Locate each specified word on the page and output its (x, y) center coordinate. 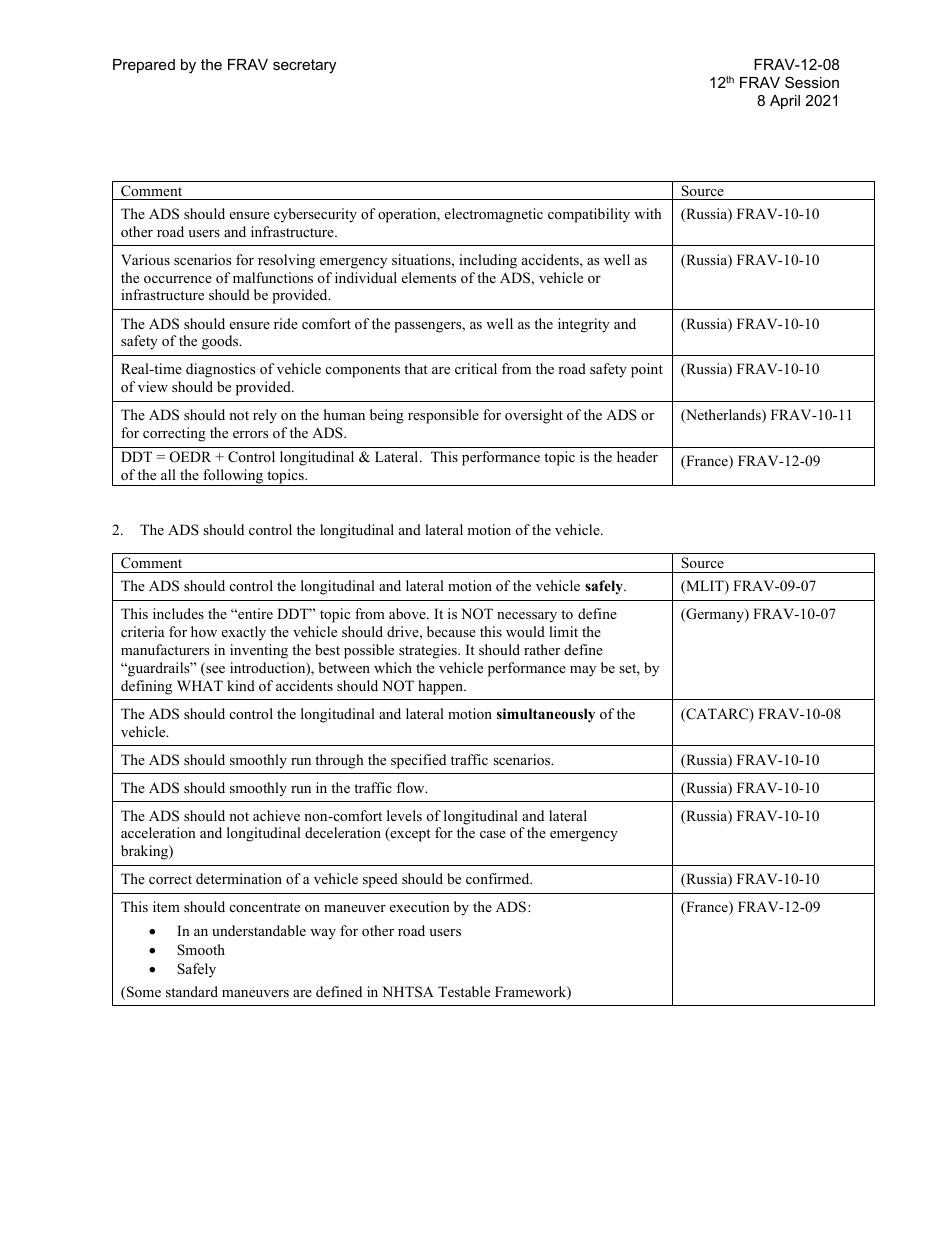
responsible (443, 416)
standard (192, 991)
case (493, 834)
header (637, 456)
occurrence (178, 279)
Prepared (144, 66)
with (648, 213)
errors (250, 434)
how (204, 631)
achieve (276, 815)
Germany (715, 615)
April (785, 102)
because (451, 631)
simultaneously (546, 715)
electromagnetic (494, 215)
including (488, 261)
